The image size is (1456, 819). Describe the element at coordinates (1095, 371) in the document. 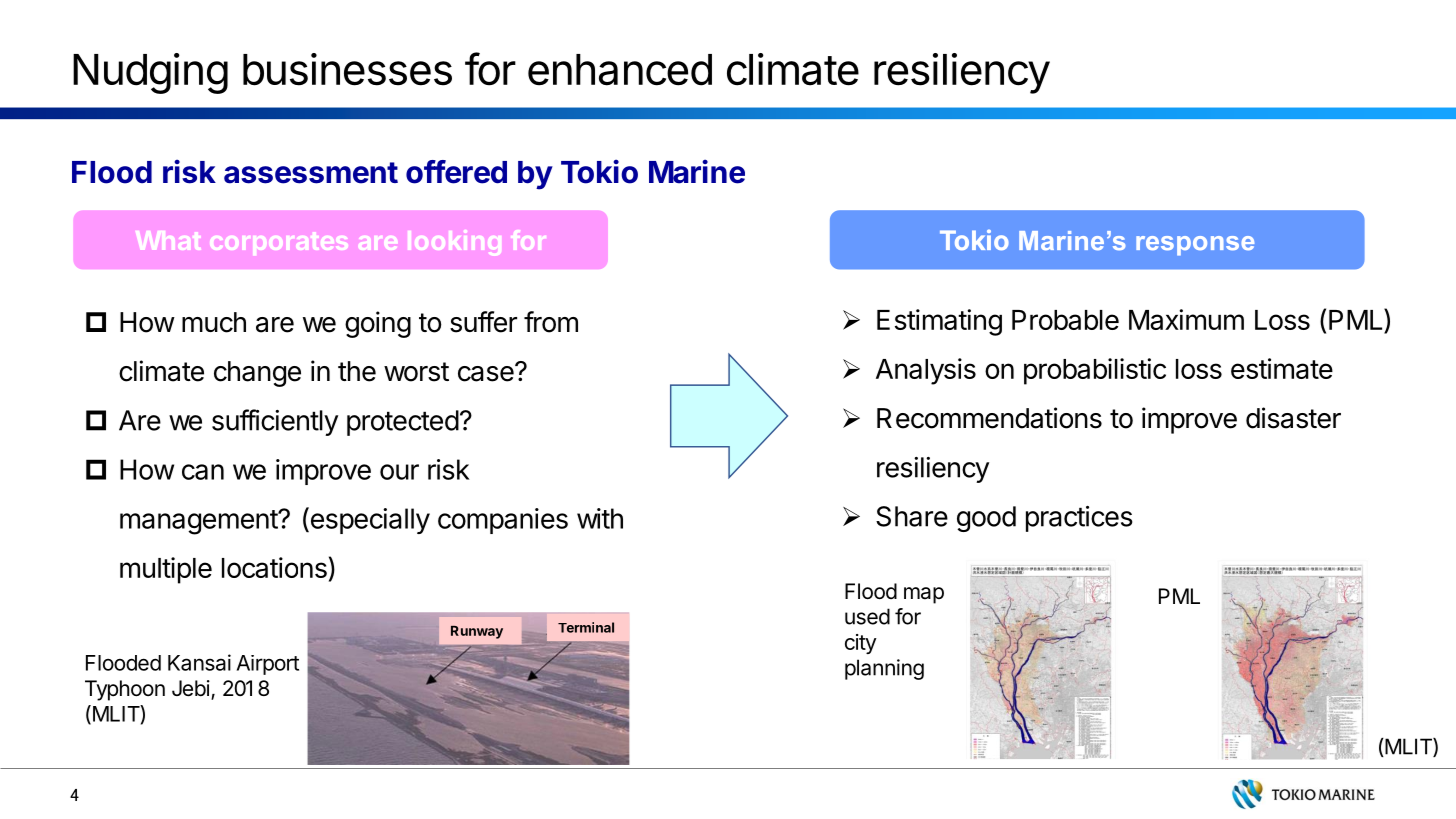

I see `probabilistic` at that location.
